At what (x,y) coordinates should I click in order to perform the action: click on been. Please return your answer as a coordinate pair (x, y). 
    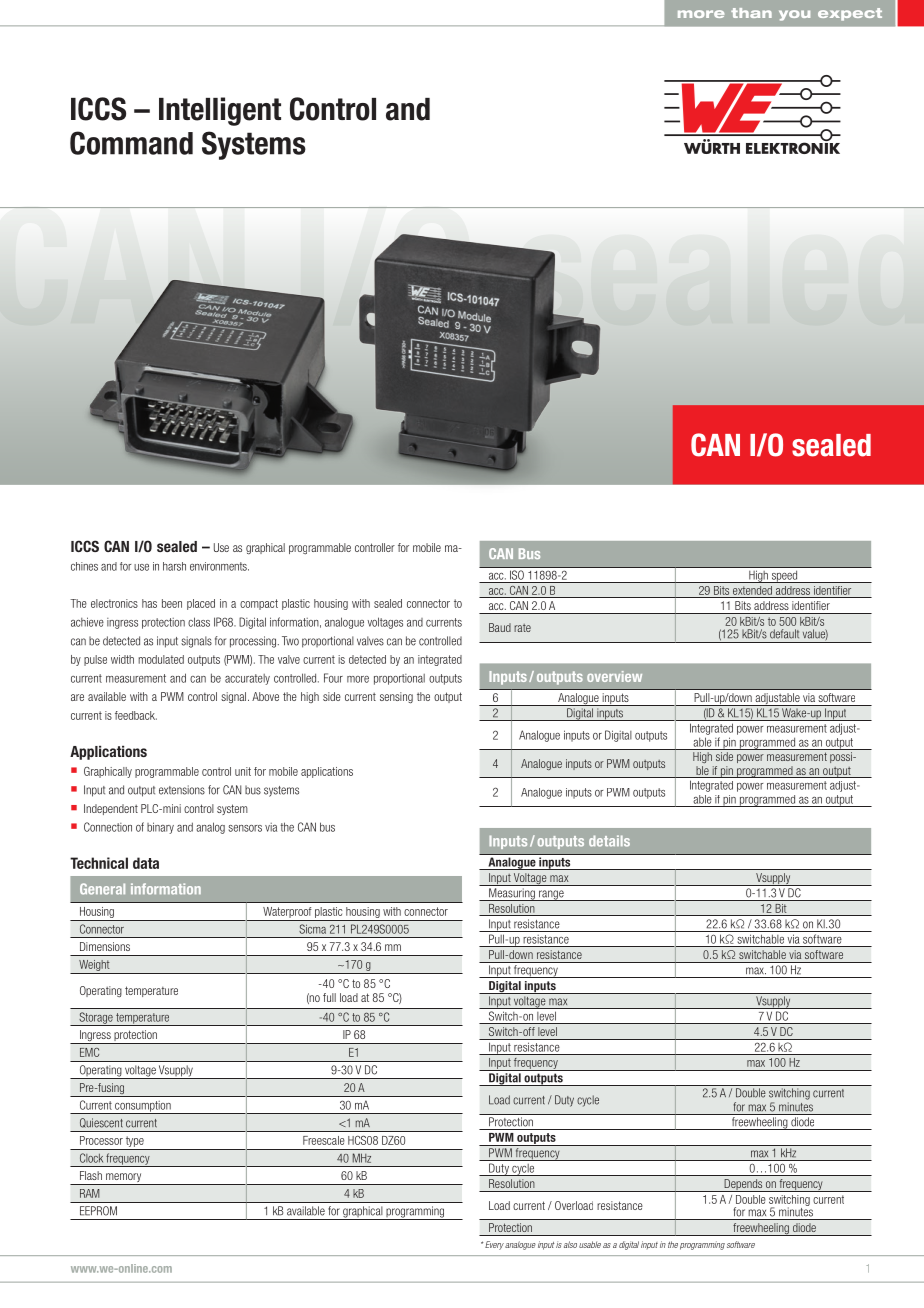
    Looking at the image, I should click on (172, 603).
